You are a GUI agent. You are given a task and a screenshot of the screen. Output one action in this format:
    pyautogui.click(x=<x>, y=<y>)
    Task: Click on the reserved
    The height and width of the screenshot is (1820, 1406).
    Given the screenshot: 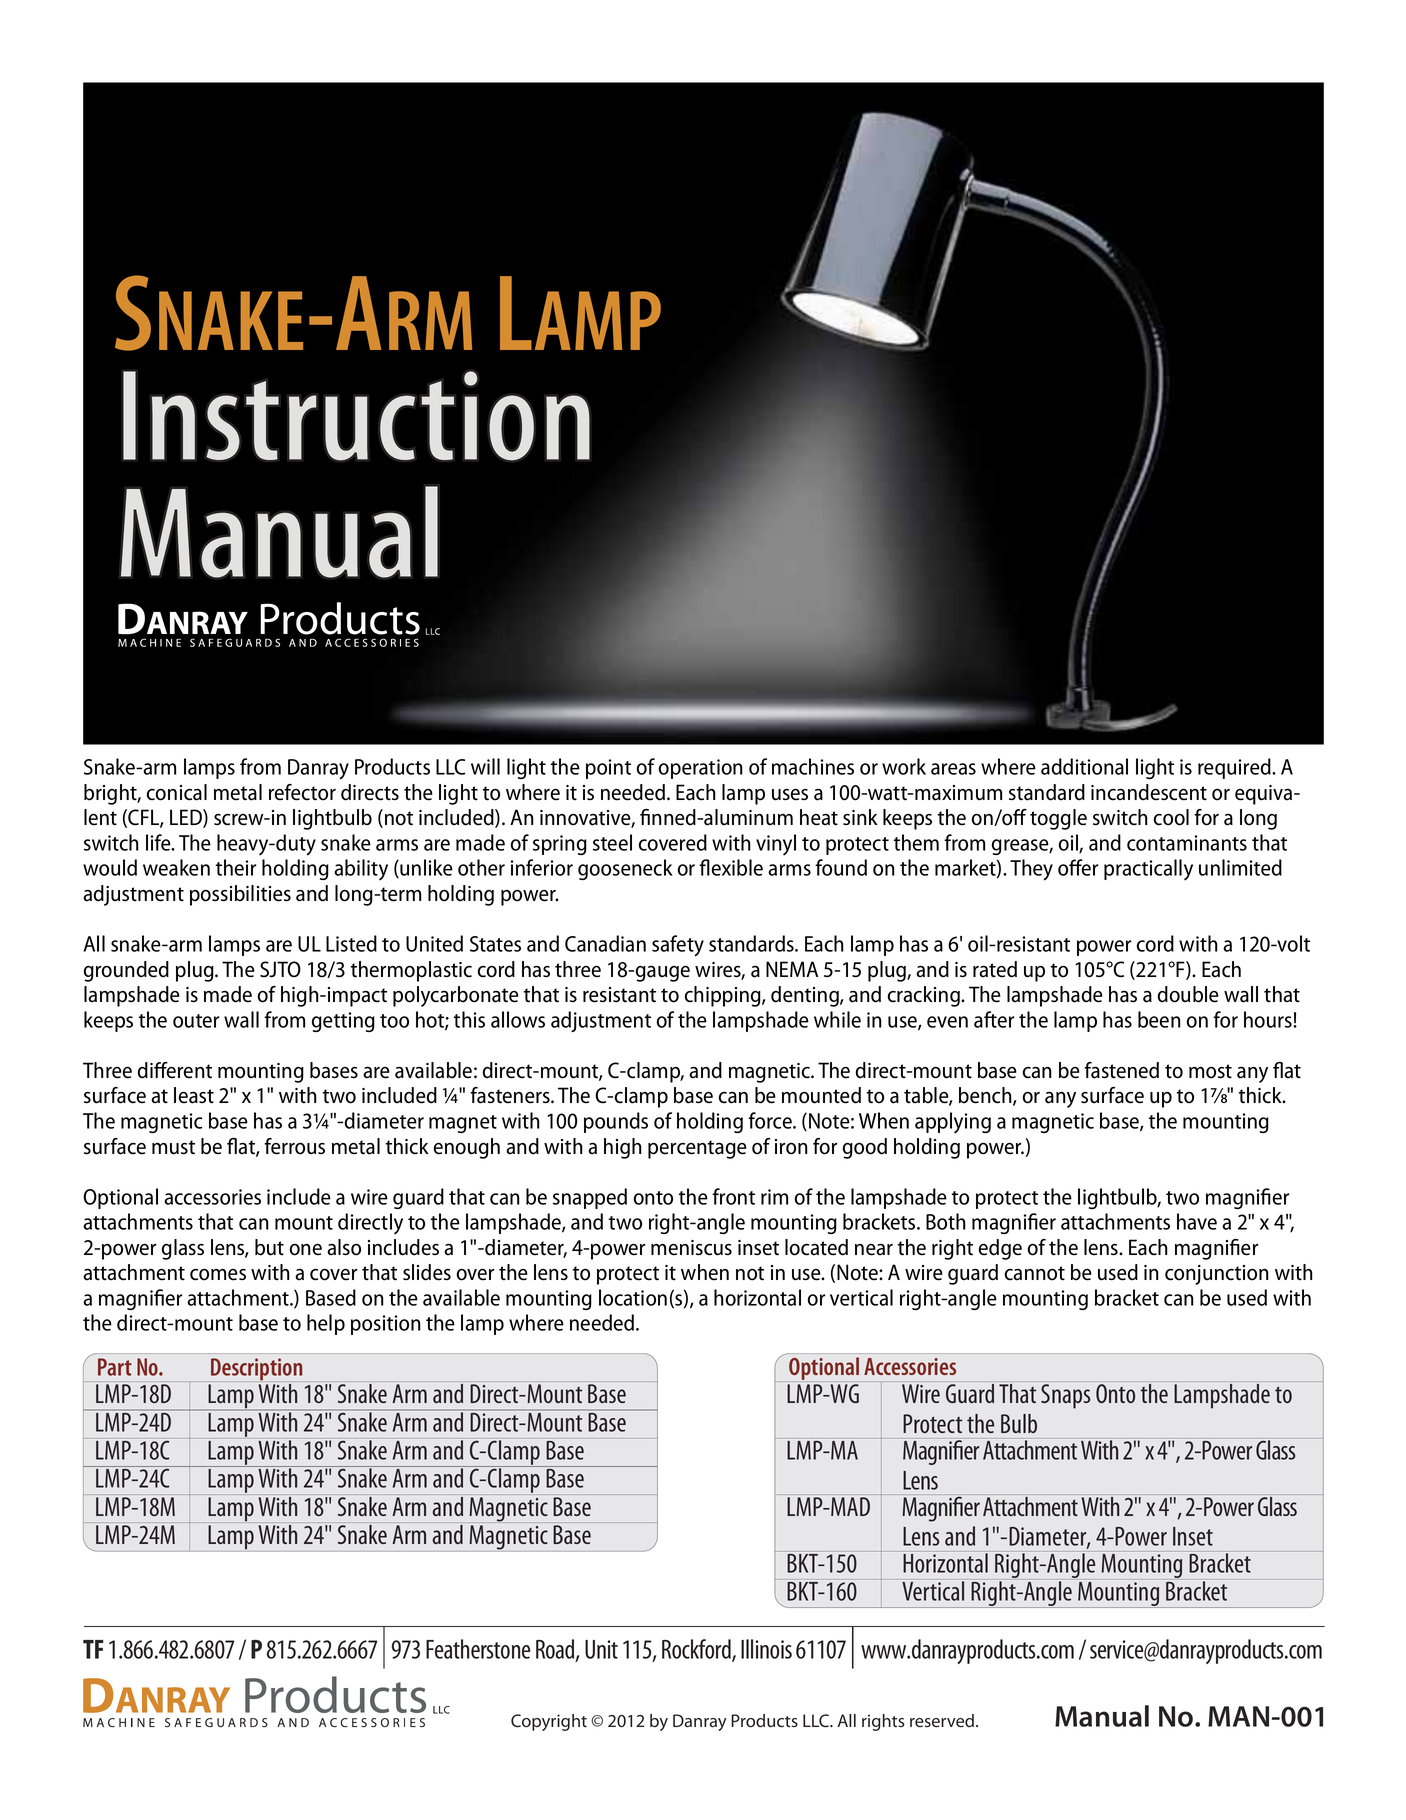 What is the action you would take?
    pyautogui.click(x=942, y=1721)
